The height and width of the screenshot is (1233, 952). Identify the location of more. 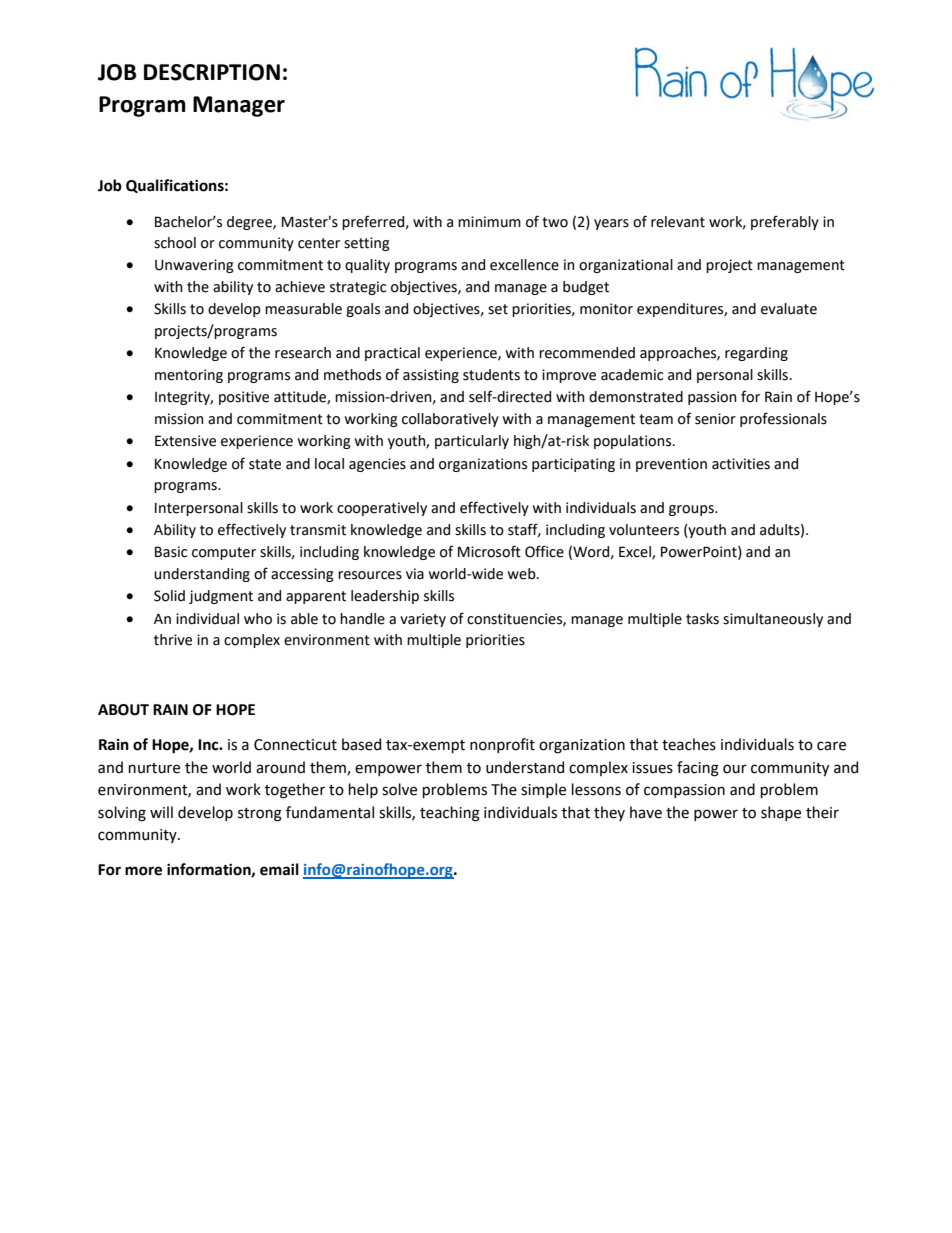
(143, 871).
